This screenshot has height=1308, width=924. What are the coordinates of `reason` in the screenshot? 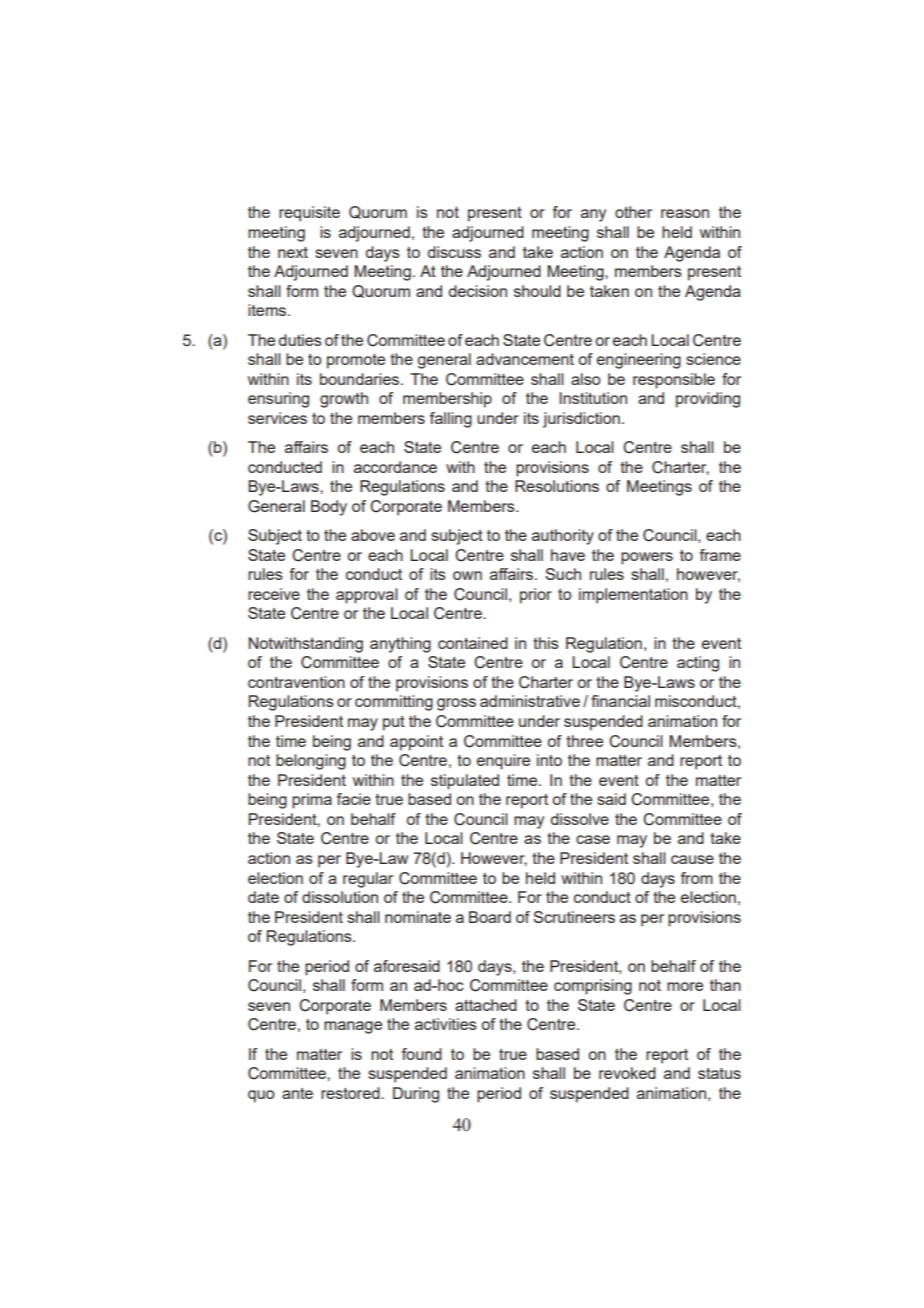 It's located at (685, 213).
